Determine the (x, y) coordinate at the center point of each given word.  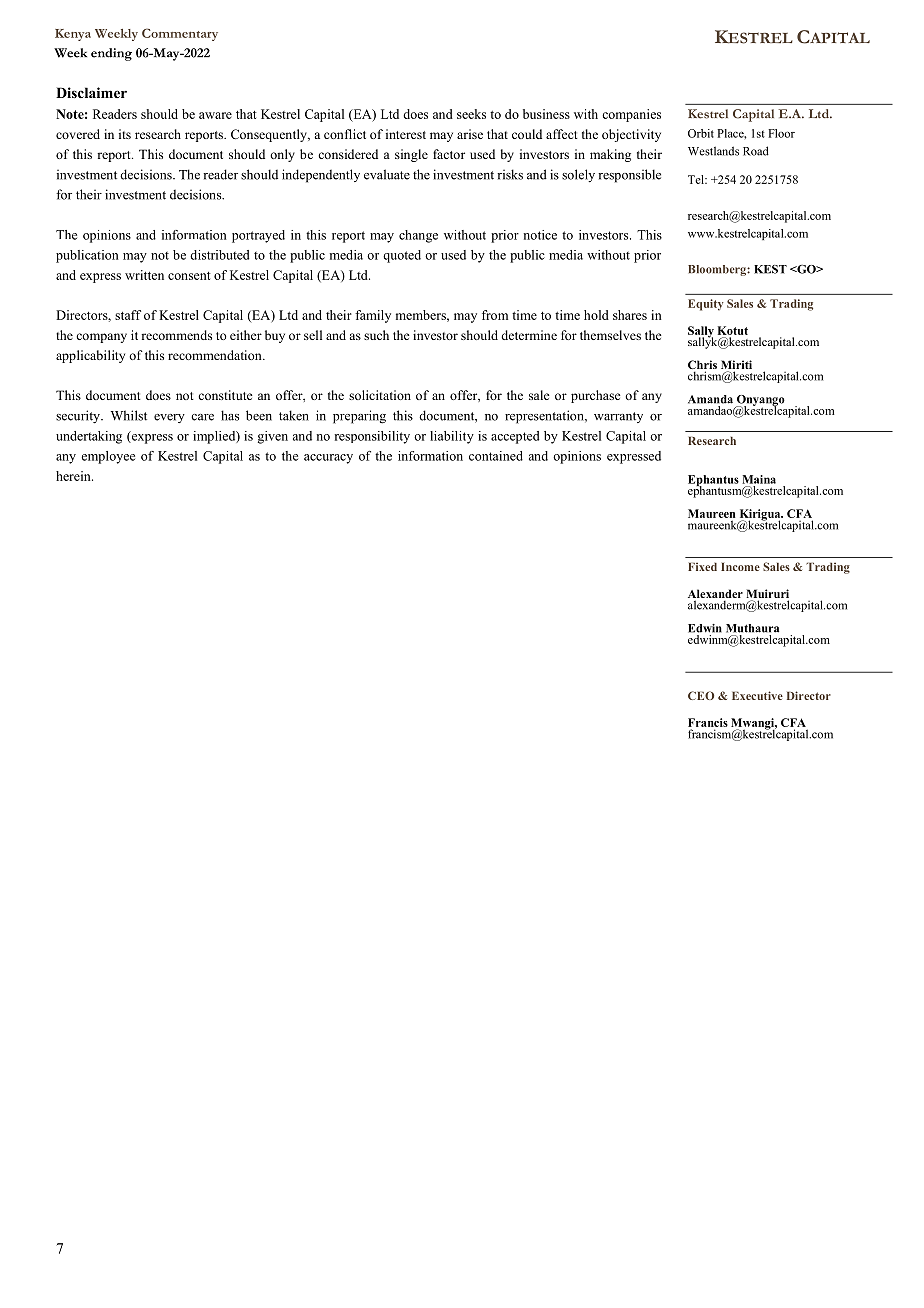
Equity (705, 305)
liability (452, 437)
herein (74, 476)
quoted (402, 256)
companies (631, 115)
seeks (471, 114)
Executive (757, 695)
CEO (701, 695)
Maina (759, 479)
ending (111, 54)
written (144, 275)
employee (108, 457)
